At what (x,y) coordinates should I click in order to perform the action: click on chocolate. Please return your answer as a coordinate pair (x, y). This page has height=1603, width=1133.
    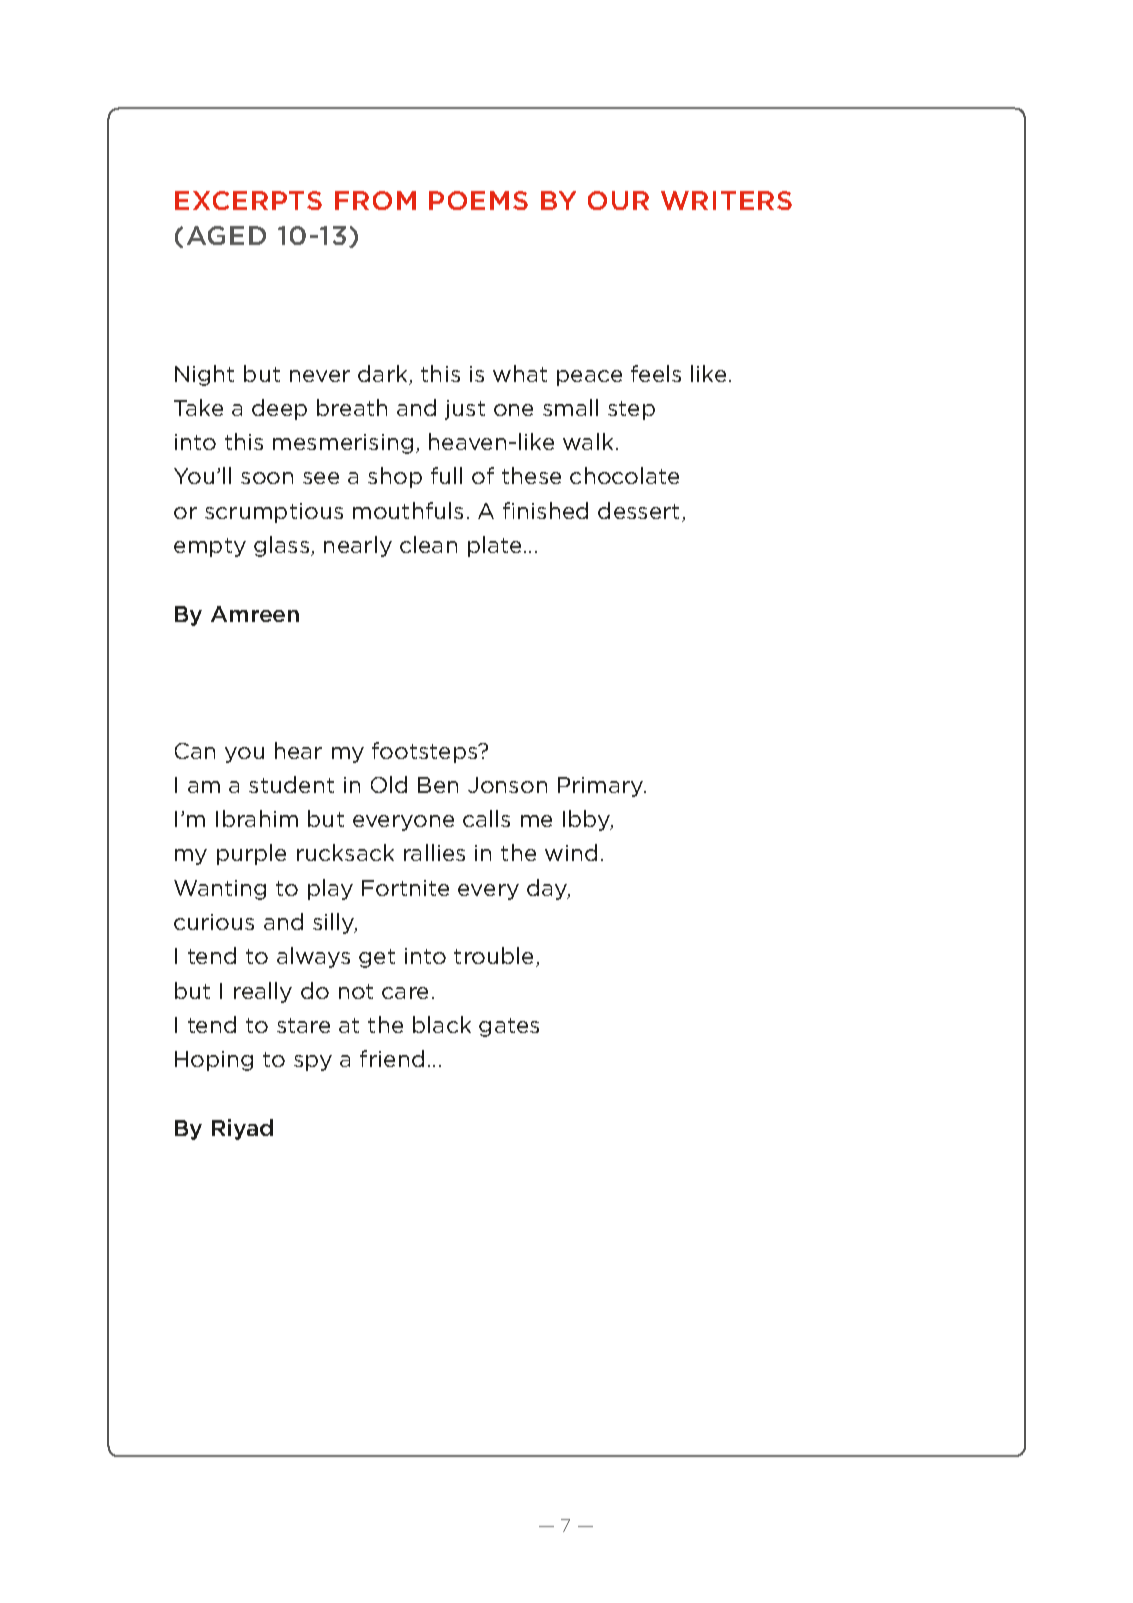
    Looking at the image, I should click on (624, 475).
